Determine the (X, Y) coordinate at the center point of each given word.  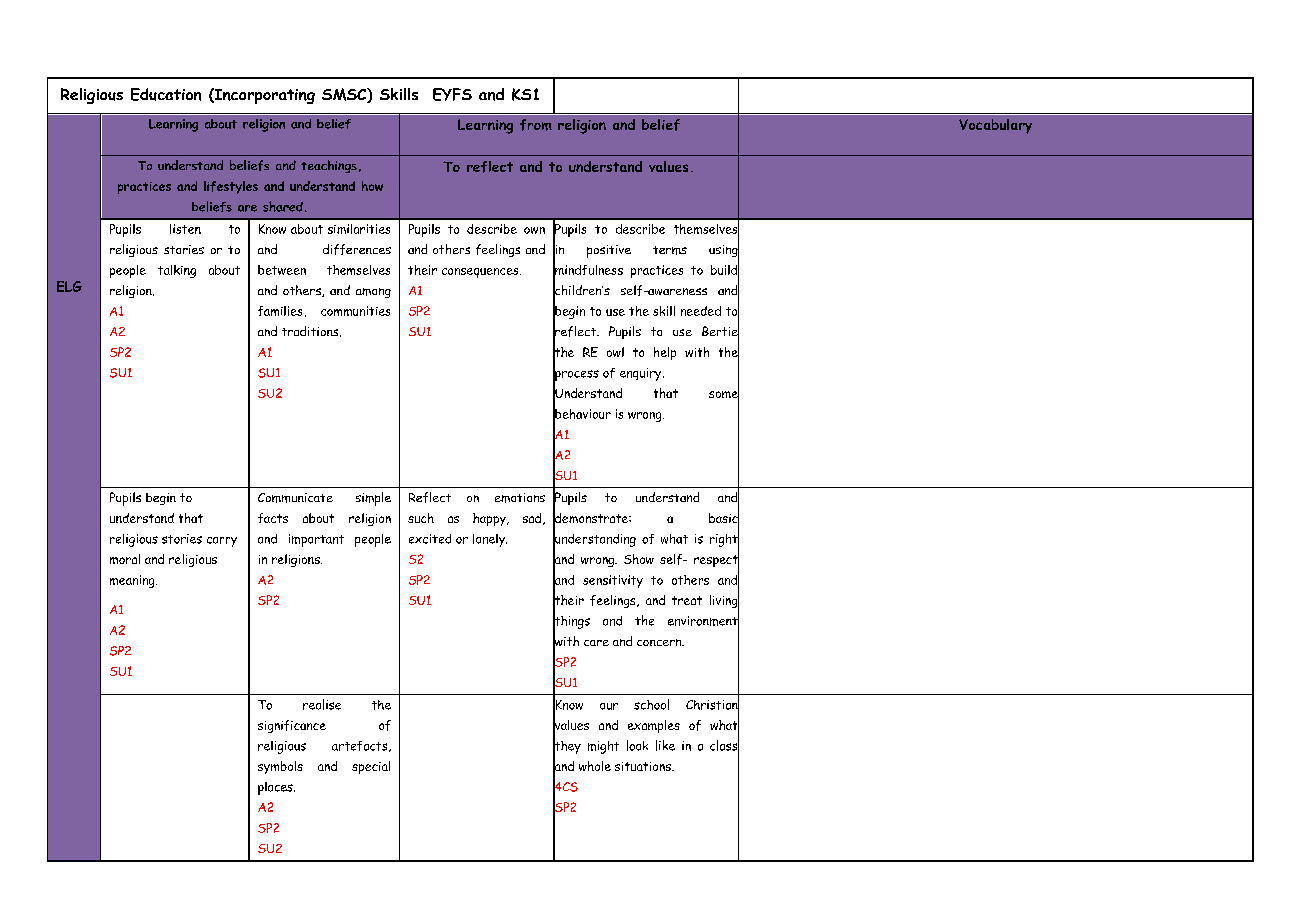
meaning (133, 581)
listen (185, 229)
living (724, 602)
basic (724, 518)
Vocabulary (995, 126)
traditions (311, 331)
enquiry (642, 374)
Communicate (295, 498)
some (724, 394)
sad (533, 519)
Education (166, 94)
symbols (280, 767)
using (724, 251)
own (534, 230)
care (596, 643)
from (536, 125)
